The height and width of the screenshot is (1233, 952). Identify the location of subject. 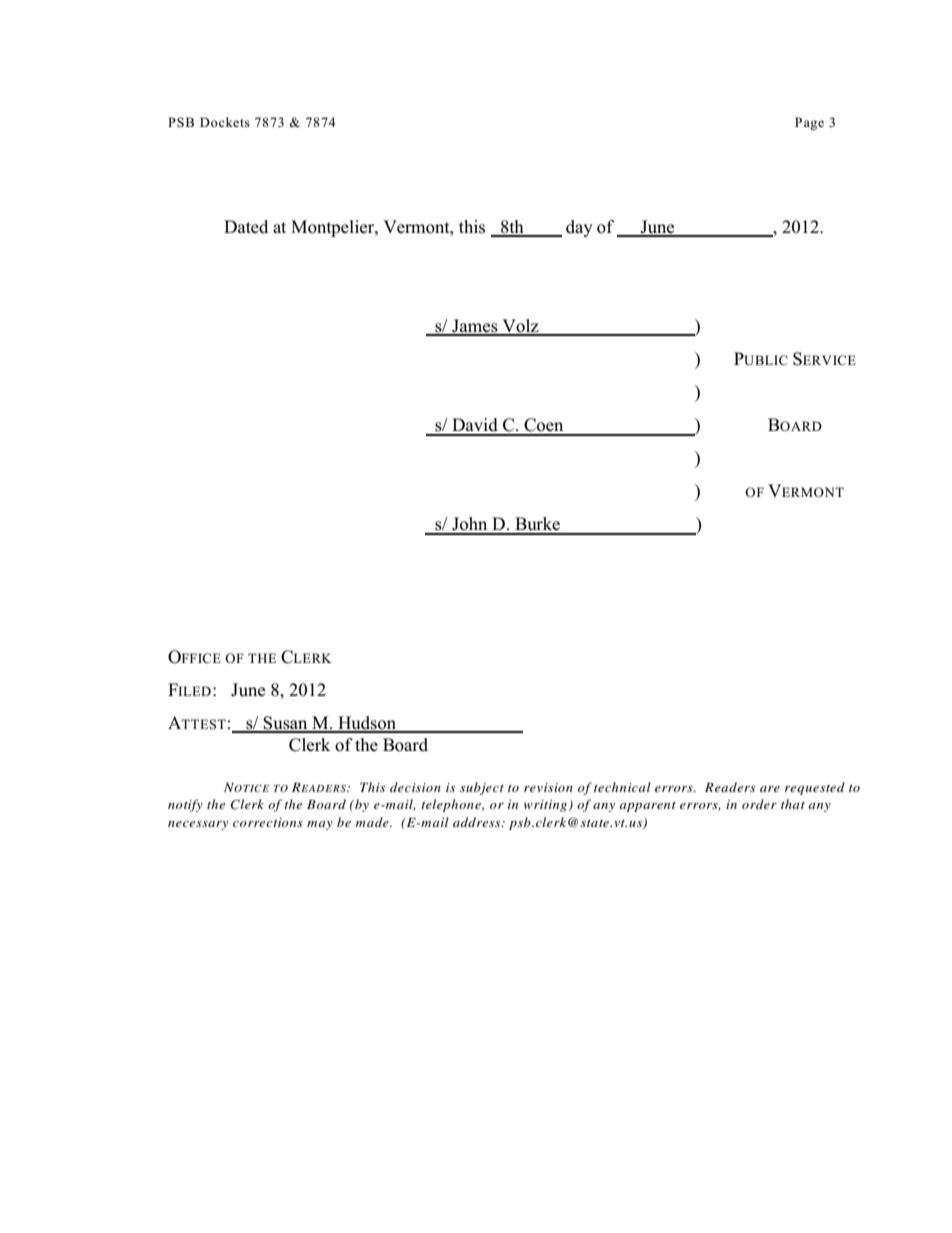
(482, 788).
